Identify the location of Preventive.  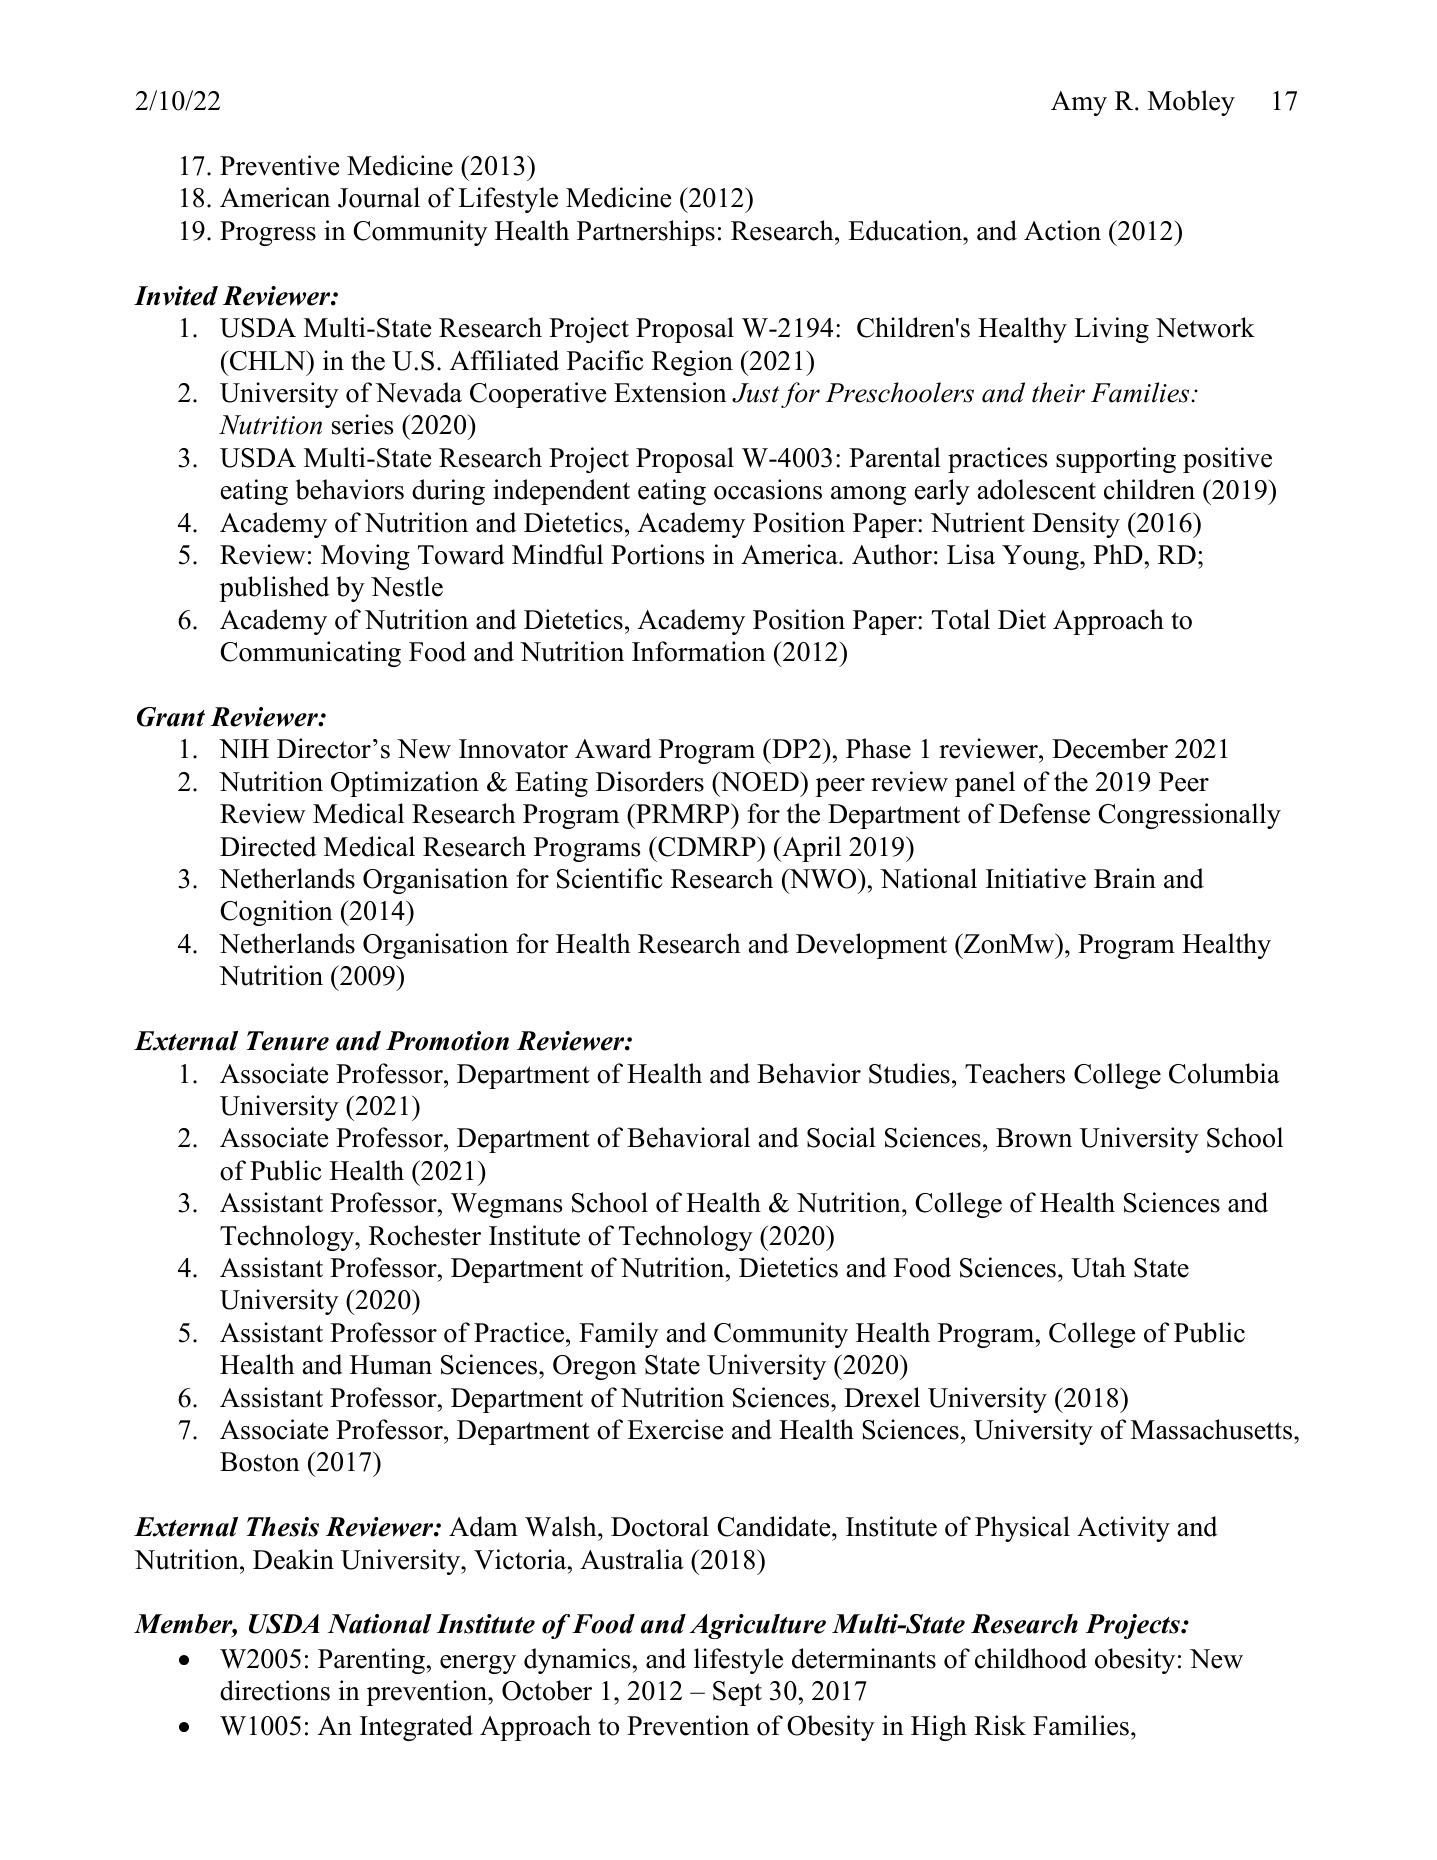
(279, 165).
